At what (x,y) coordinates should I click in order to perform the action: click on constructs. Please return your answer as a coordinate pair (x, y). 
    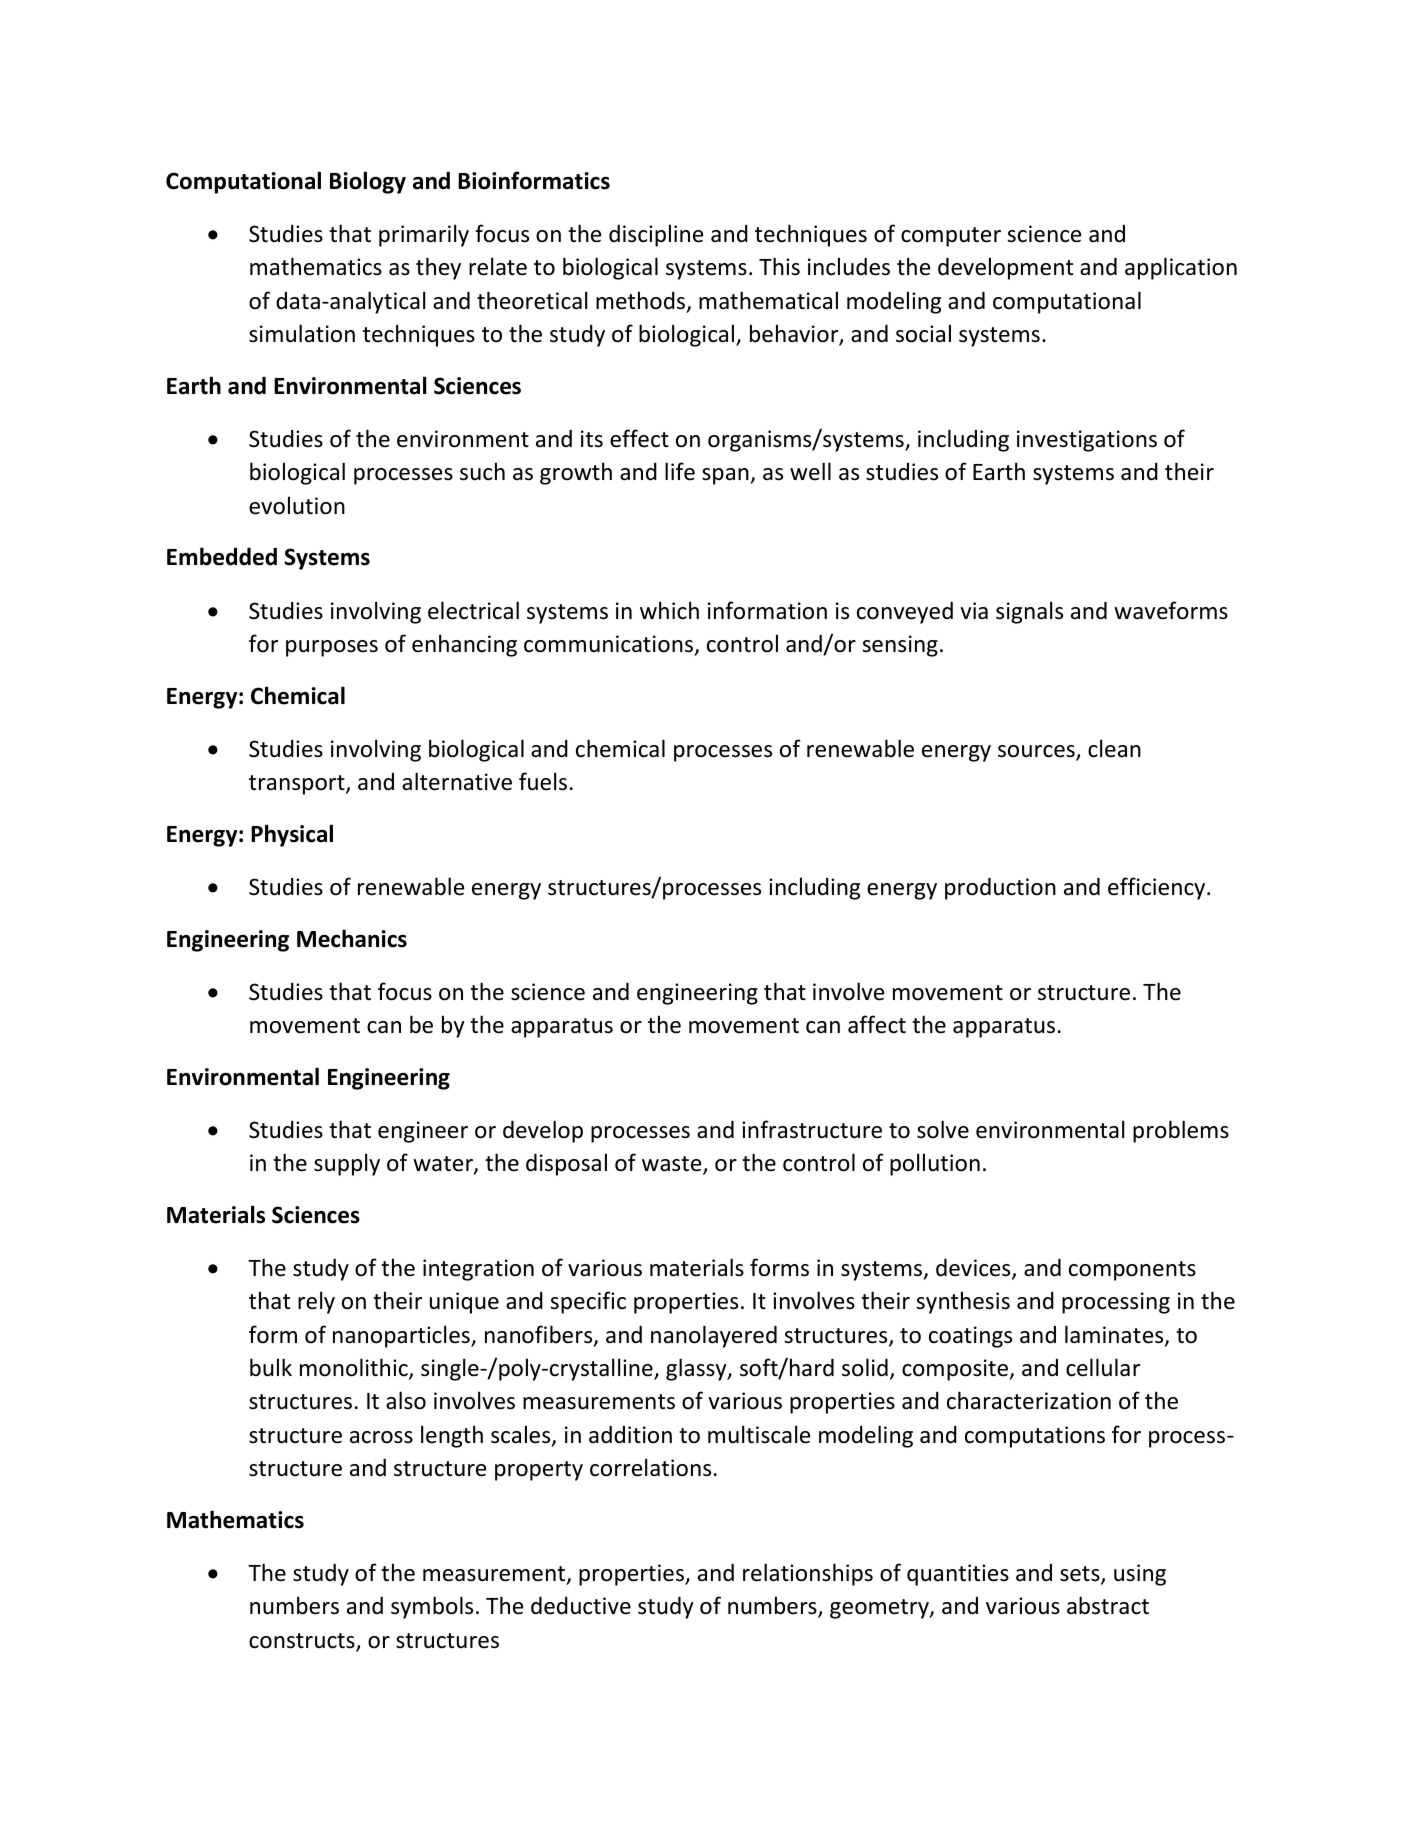
    Looking at the image, I should click on (303, 1642).
